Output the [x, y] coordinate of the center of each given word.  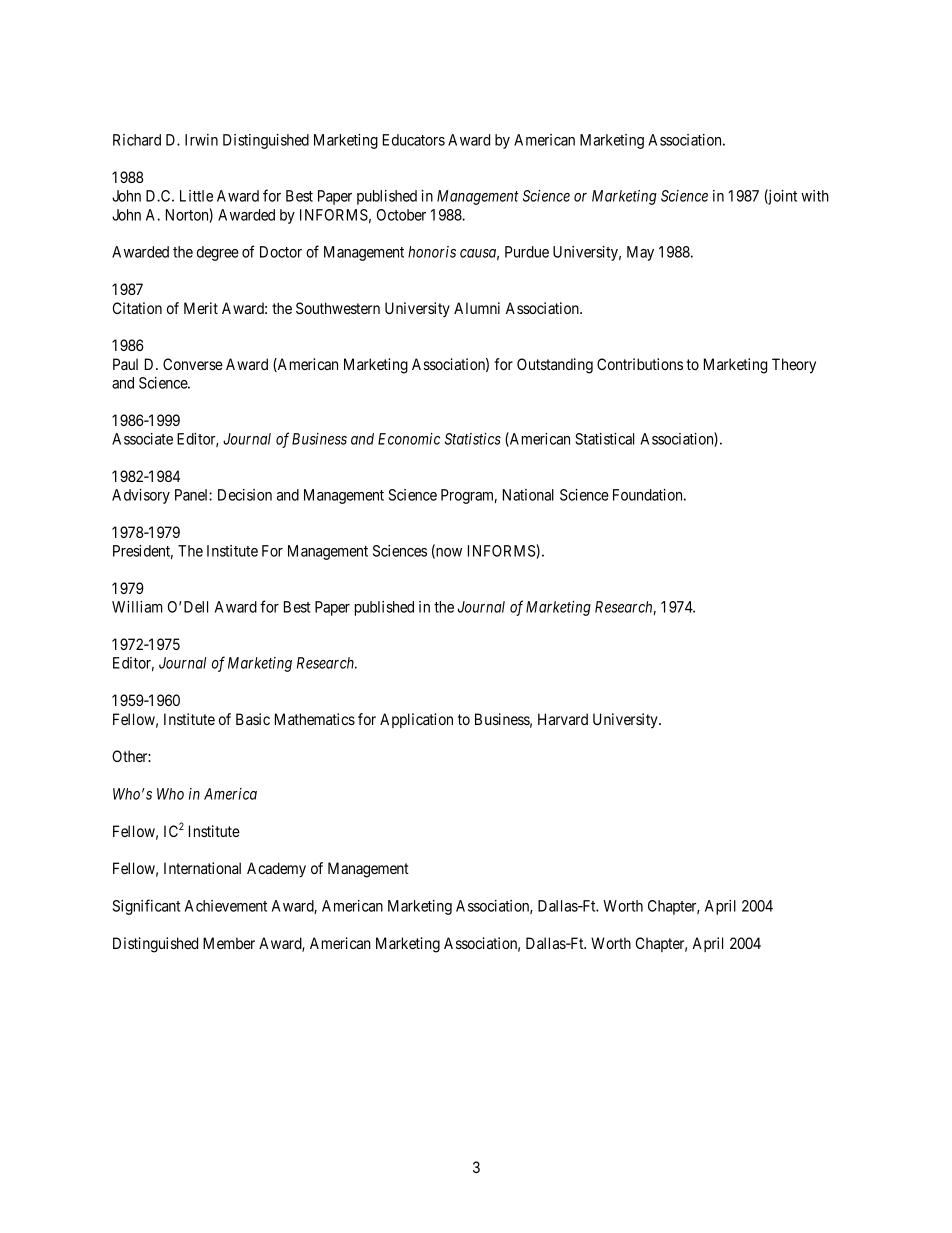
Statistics [473, 439]
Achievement [226, 906]
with [815, 196]
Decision [245, 495]
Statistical [604, 439]
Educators [414, 140]
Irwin [201, 140]
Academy [276, 870]
